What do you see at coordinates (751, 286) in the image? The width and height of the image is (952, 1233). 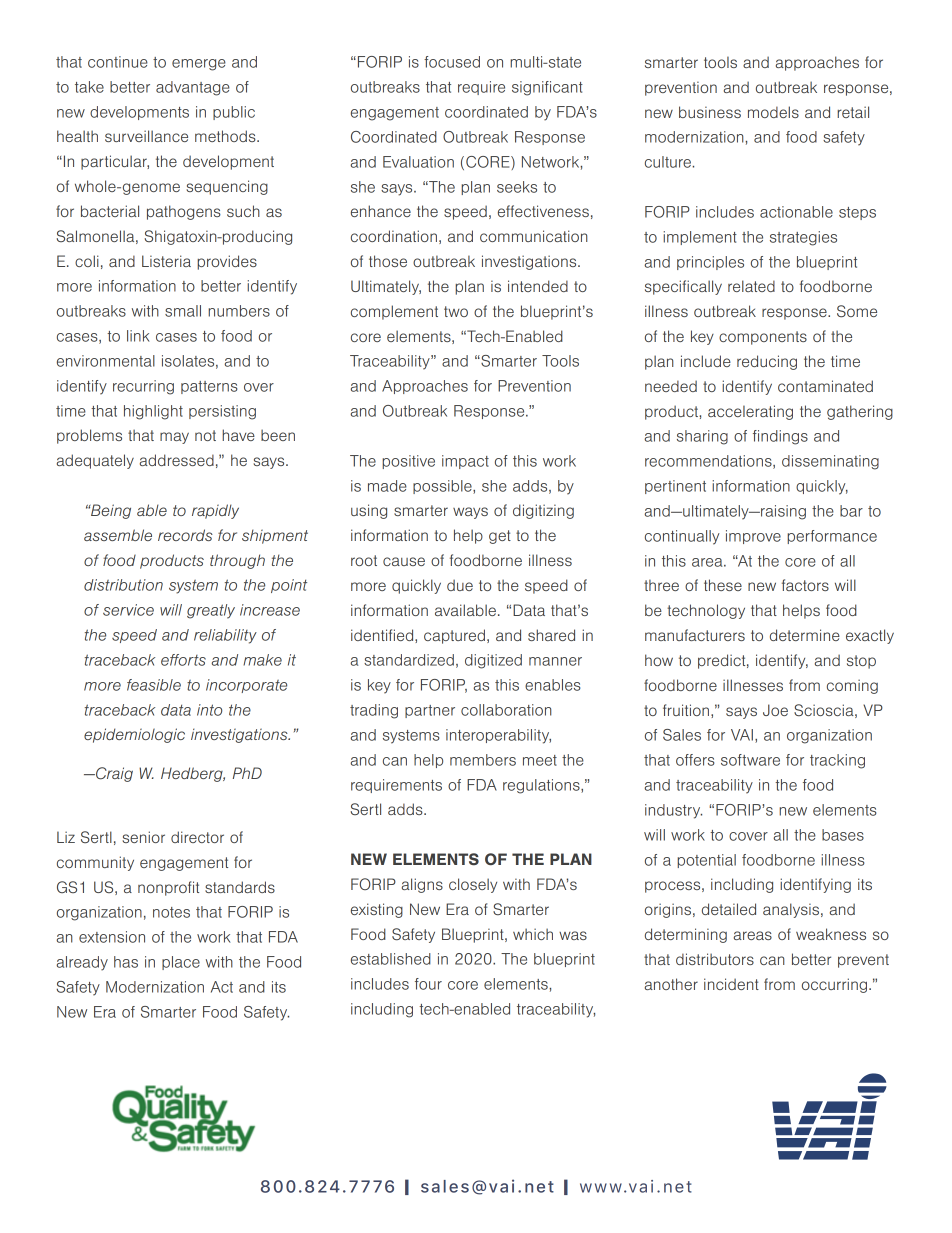 I see `related` at bounding box center [751, 286].
